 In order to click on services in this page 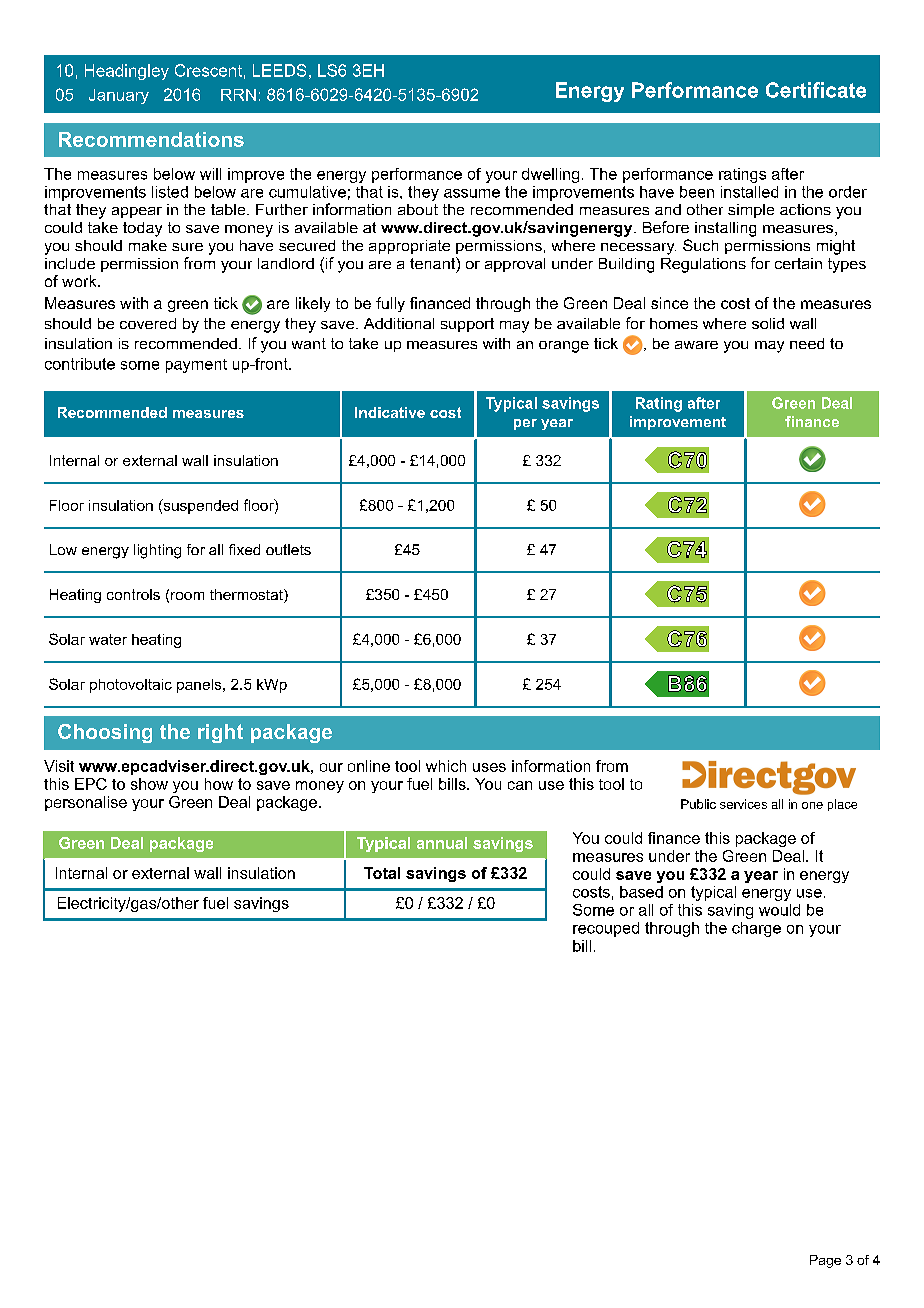, I will do `click(743, 804)`.
